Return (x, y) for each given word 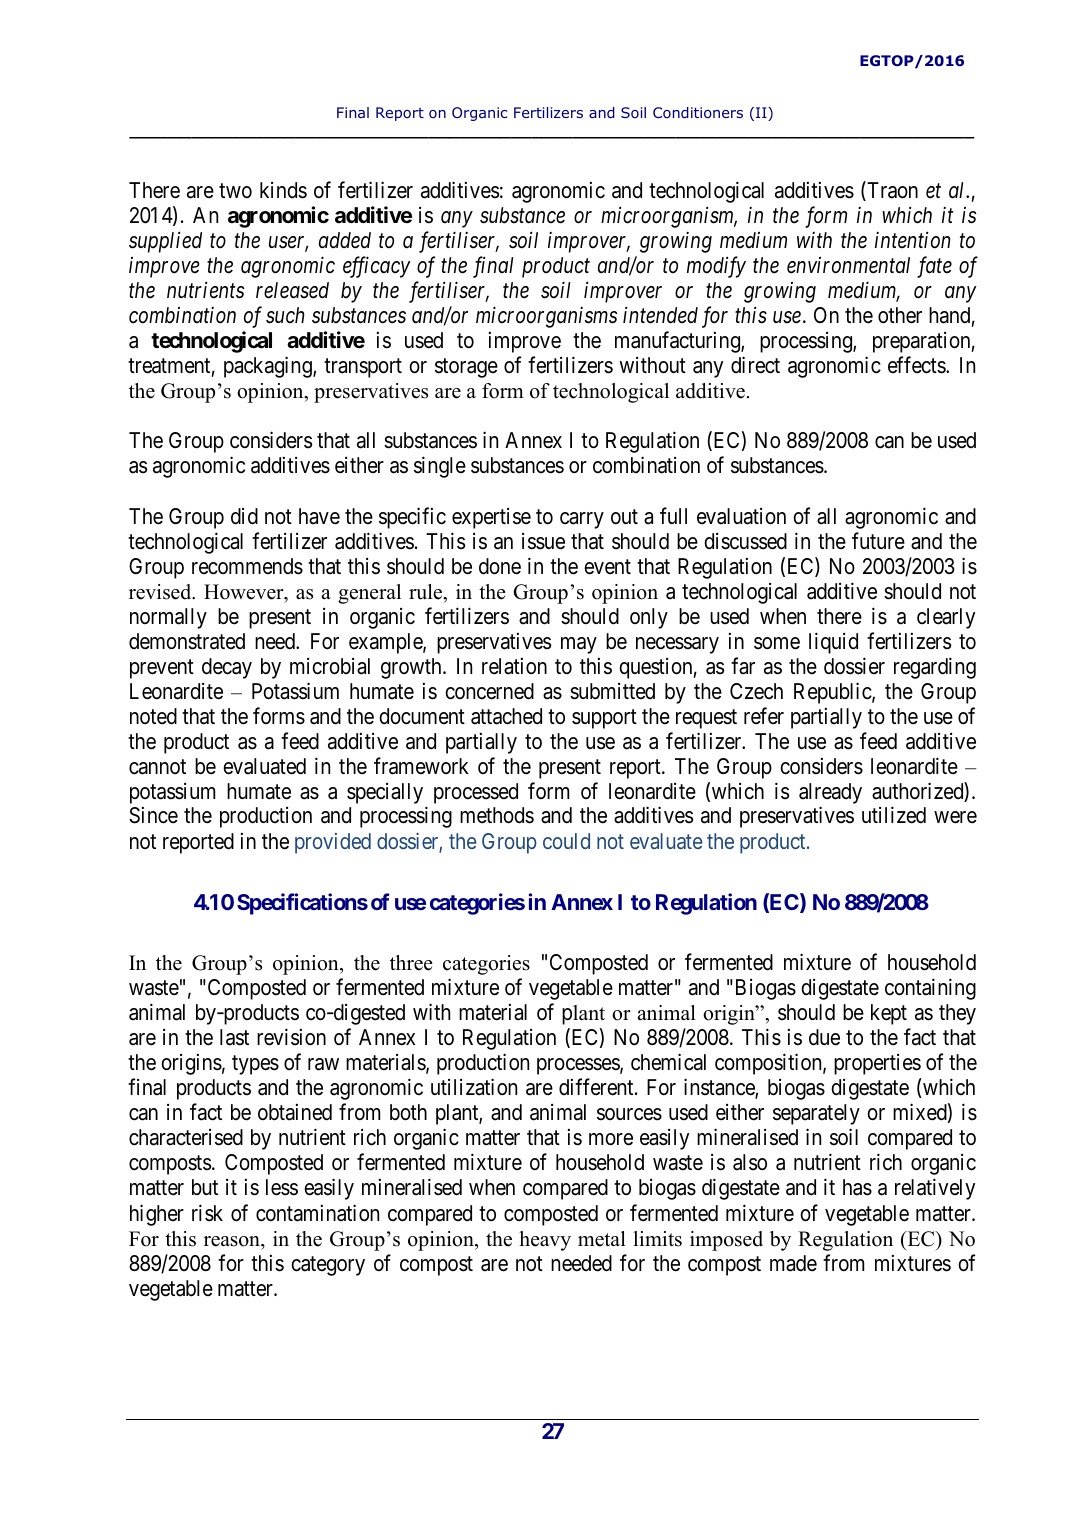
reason (233, 1241)
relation (514, 666)
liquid (833, 643)
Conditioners (698, 112)
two (235, 191)
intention (912, 240)
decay (227, 668)
